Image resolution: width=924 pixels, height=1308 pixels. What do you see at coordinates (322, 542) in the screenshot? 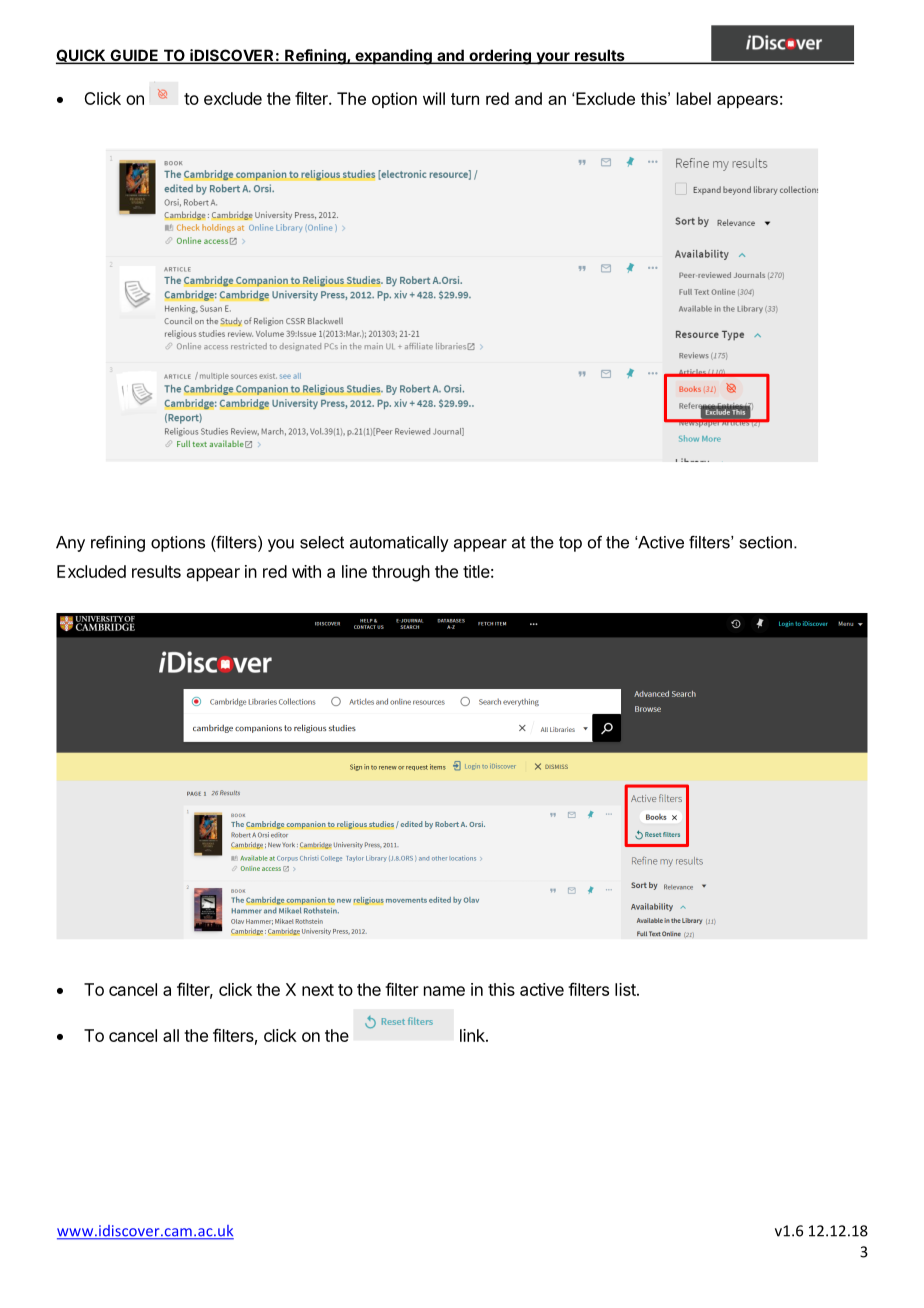
I see `select` at bounding box center [322, 542].
